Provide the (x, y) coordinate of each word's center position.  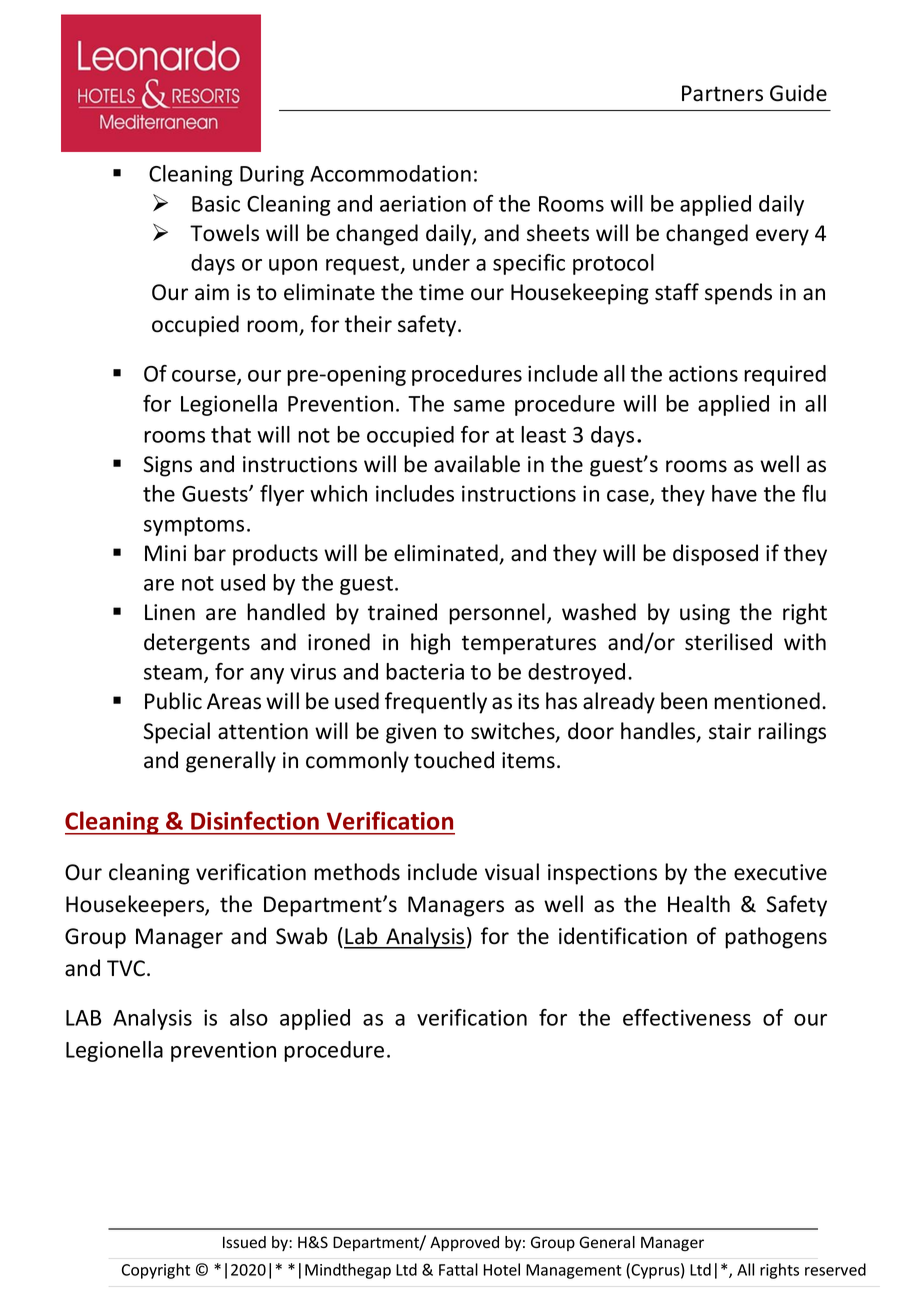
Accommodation (390, 173)
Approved (464, 1243)
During (272, 175)
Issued (244, 1242)
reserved (835, 1269)
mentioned (767, 701)
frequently (436, 703)
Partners (722, 93)
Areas (234, 701)
